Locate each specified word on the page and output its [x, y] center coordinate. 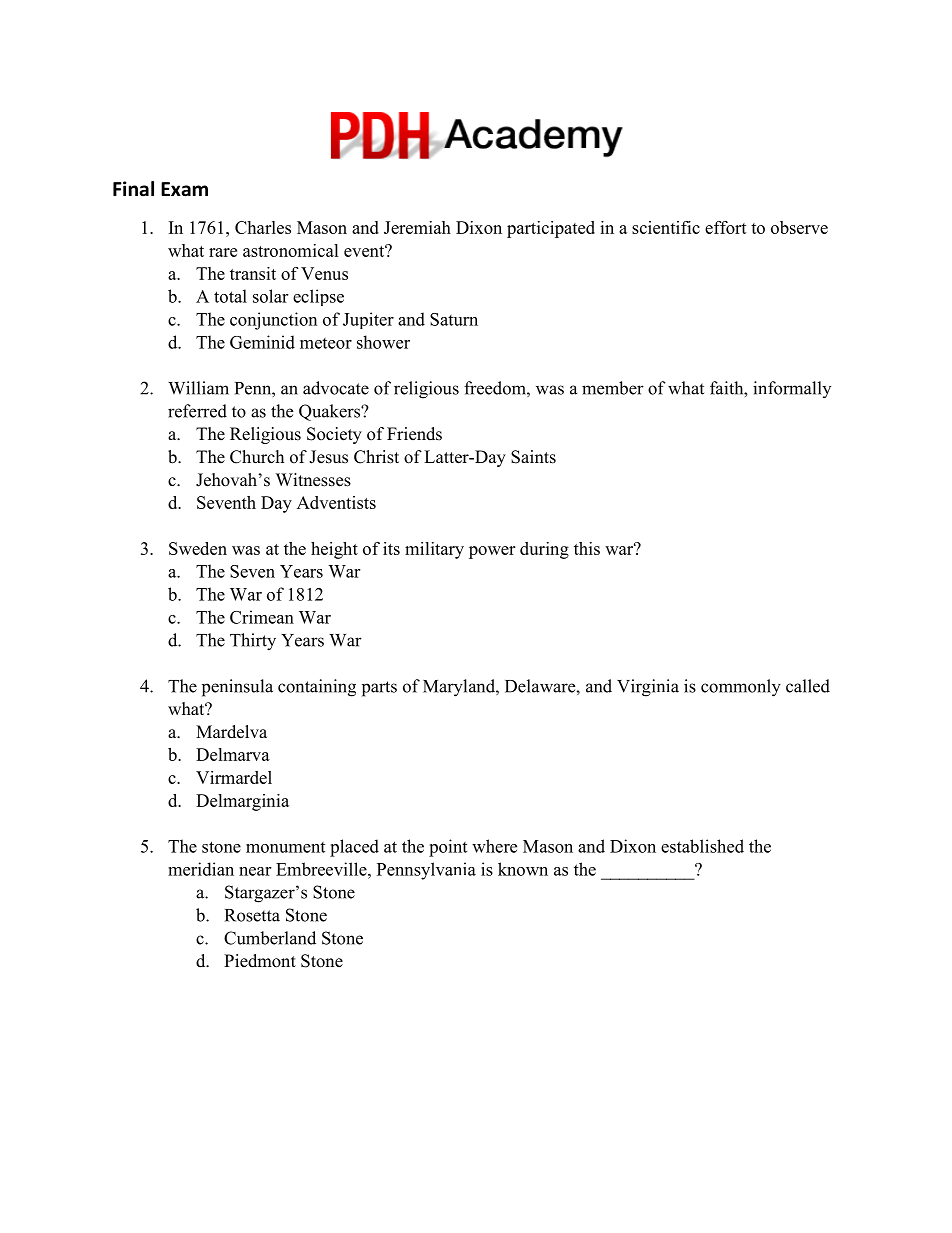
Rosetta [252, 915]
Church [257, 457]
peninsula [237, 688]
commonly [741, 688]
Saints [533, 457]
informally [792, 389]
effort [726, 227]
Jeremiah [417, 227]
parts [379, 689]
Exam [184, 189]
